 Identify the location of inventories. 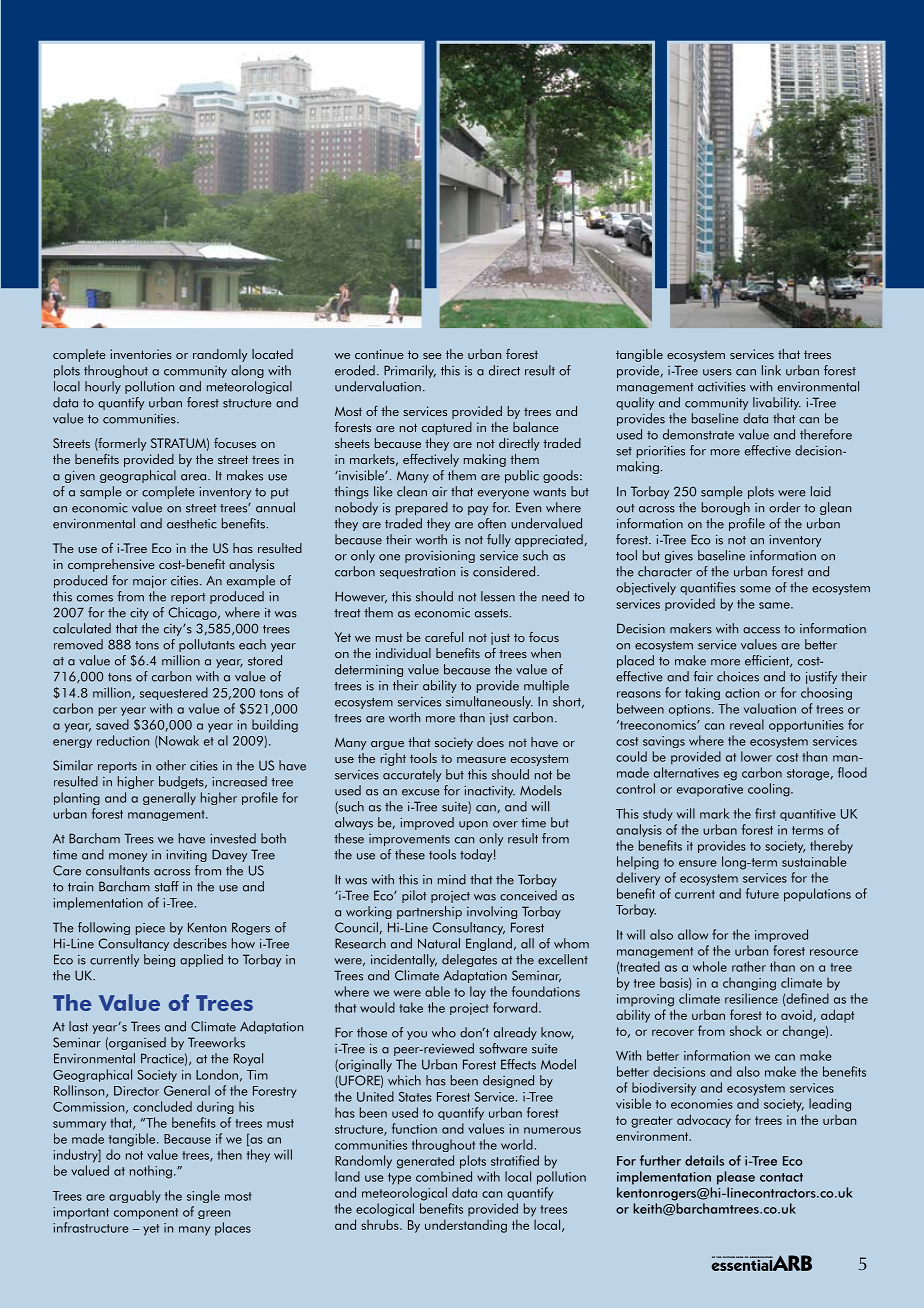
(141, 354).
